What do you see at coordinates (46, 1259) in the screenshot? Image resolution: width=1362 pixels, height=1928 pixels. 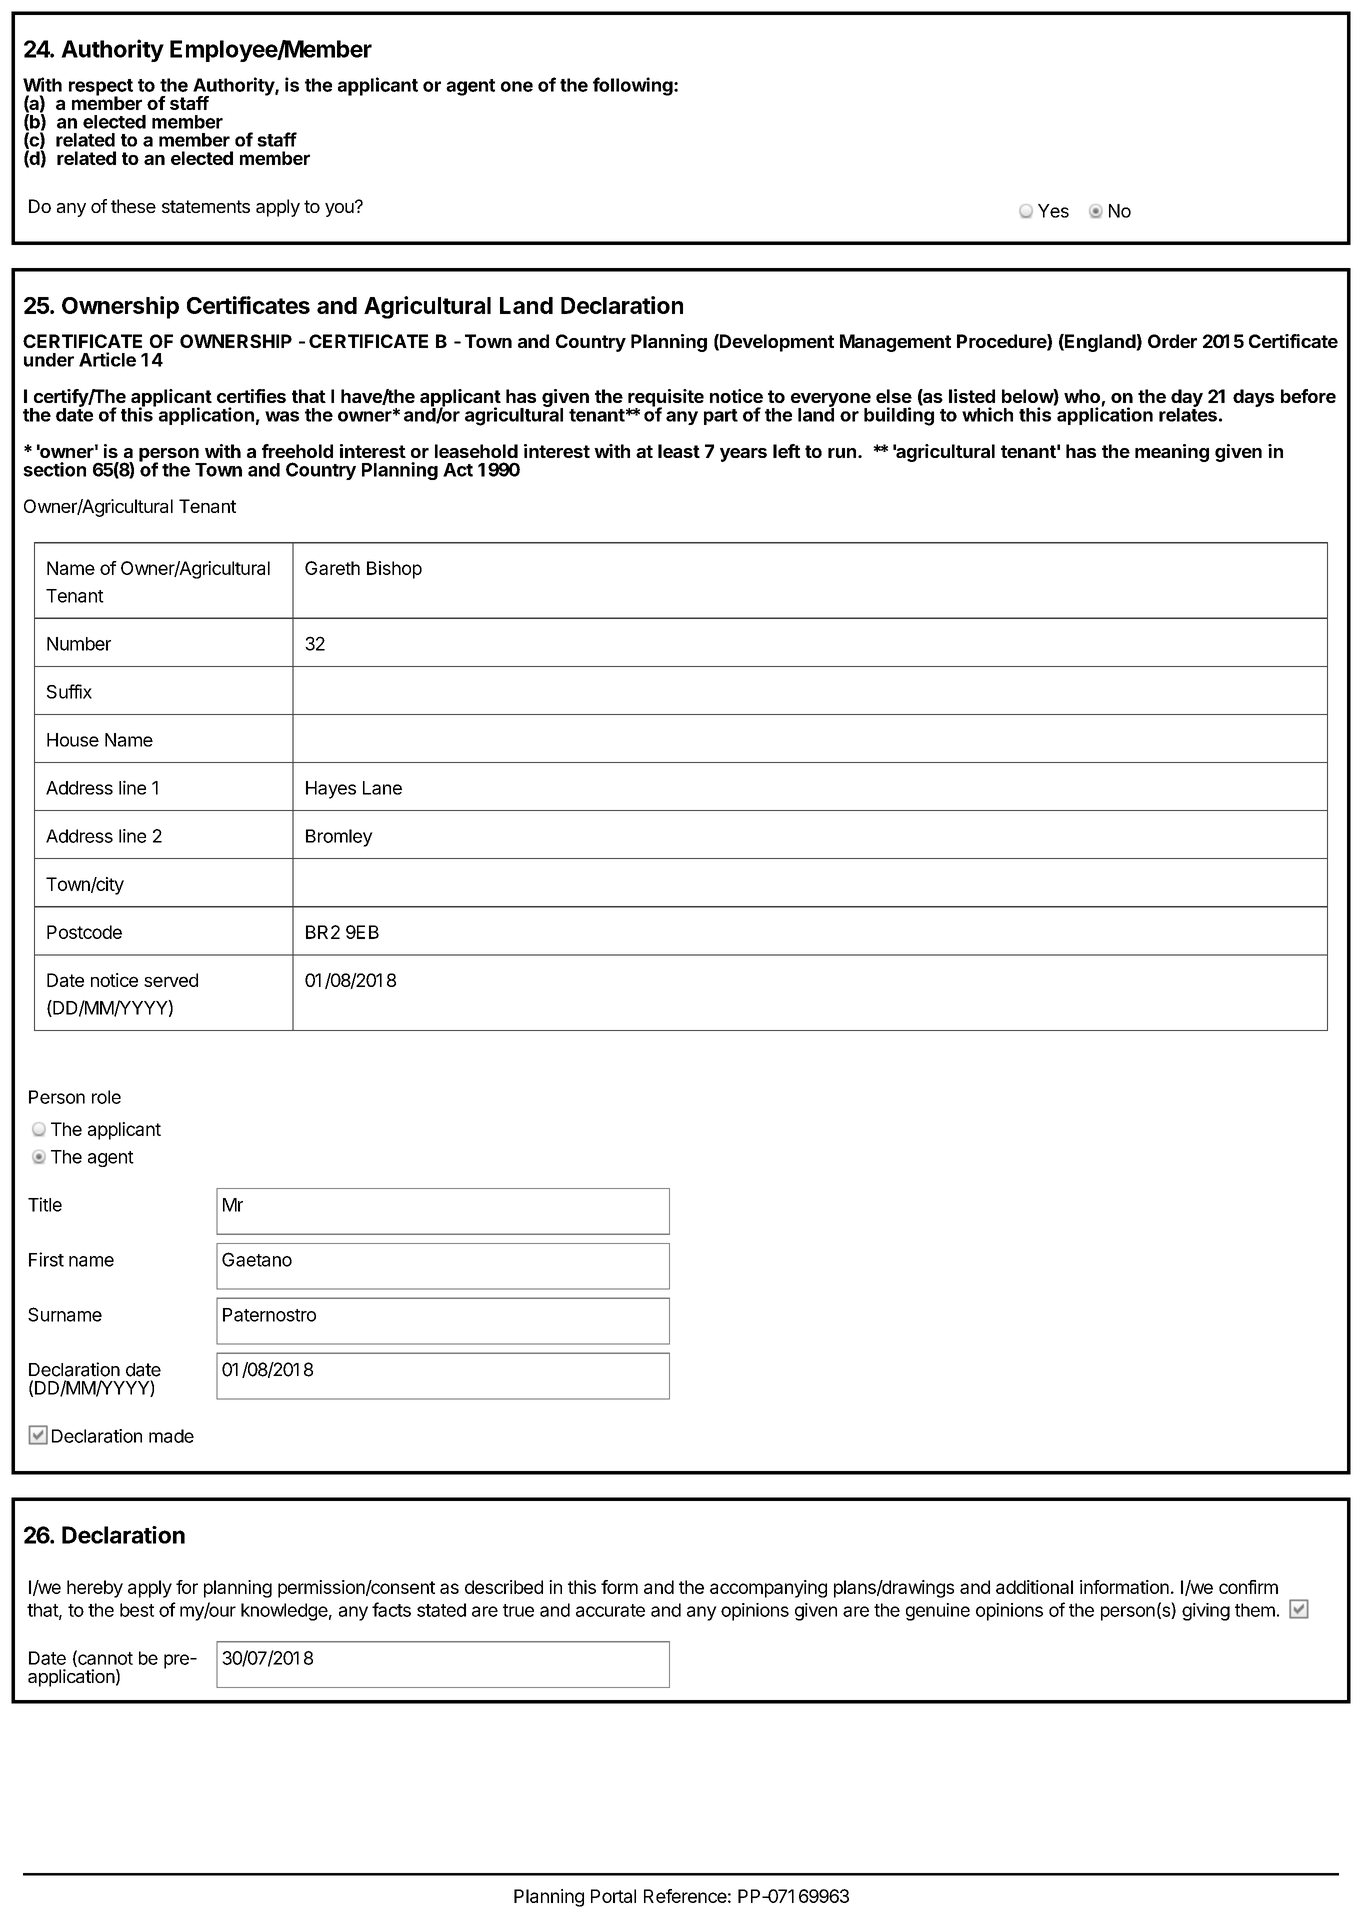 I see `First` at bounding box center [46, 1259].
